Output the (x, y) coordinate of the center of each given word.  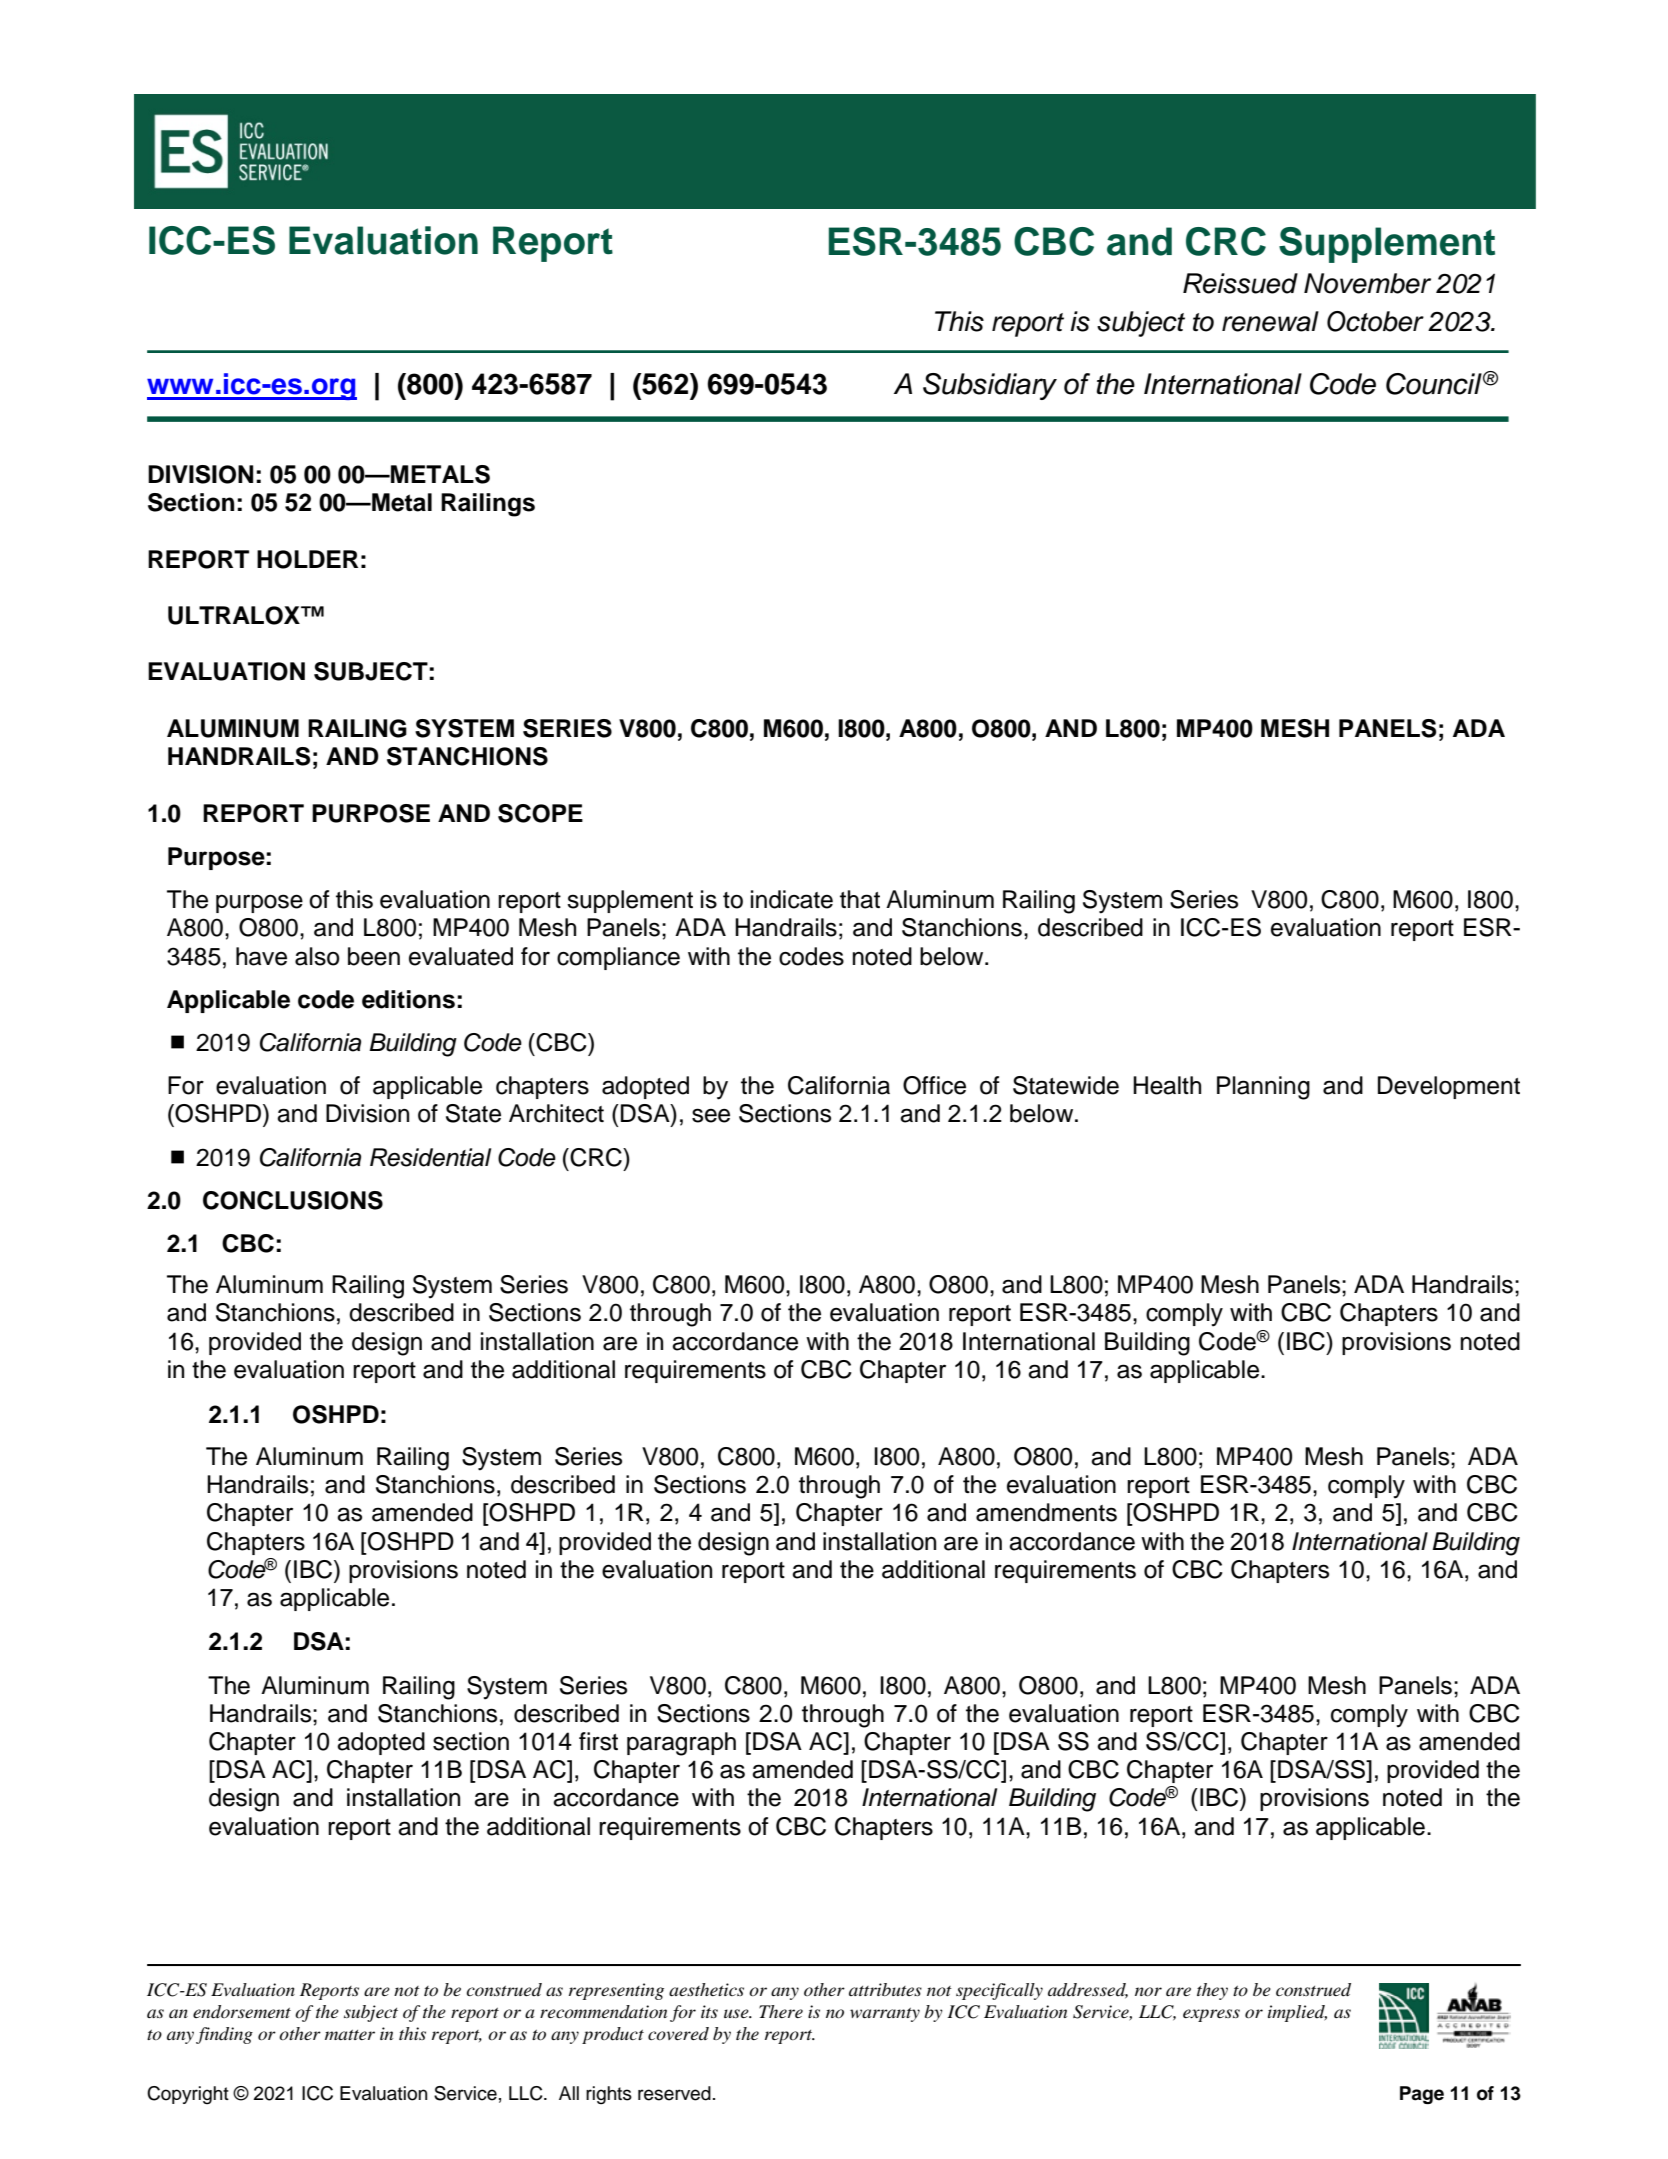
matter (350, 2035)
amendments (1046, 1512)
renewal (1270, 321)
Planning (1263, 1088)
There (781, 2011)
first (598, 1741)
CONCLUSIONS (293, 1200)
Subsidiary (990, 386)
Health (1167, 1085)
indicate (792, 899)
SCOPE (540, 813)
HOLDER (307, 559)
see (711, 1115)
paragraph (681, 1744)
